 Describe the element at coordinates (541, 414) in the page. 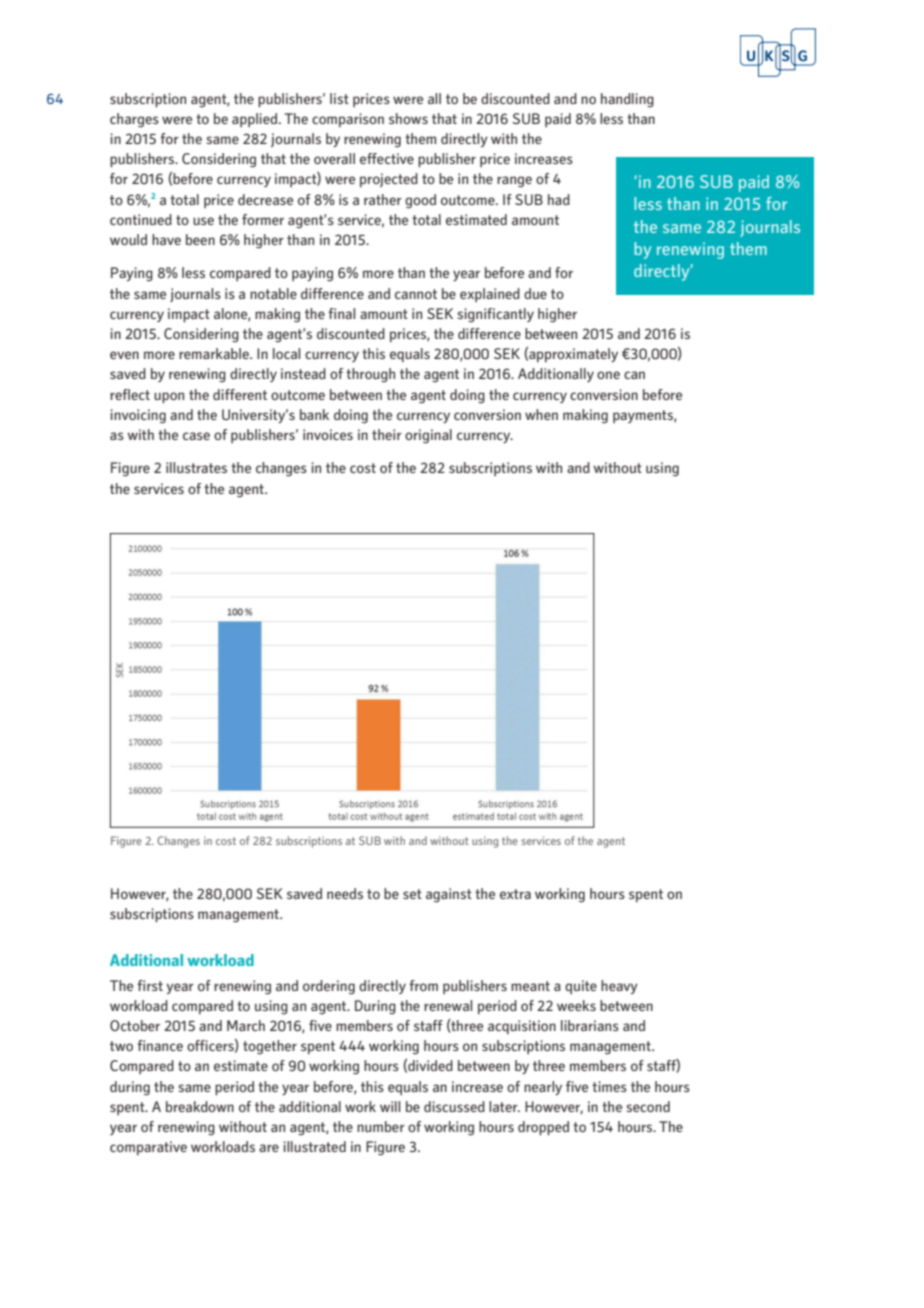

I see `when` at that location.
